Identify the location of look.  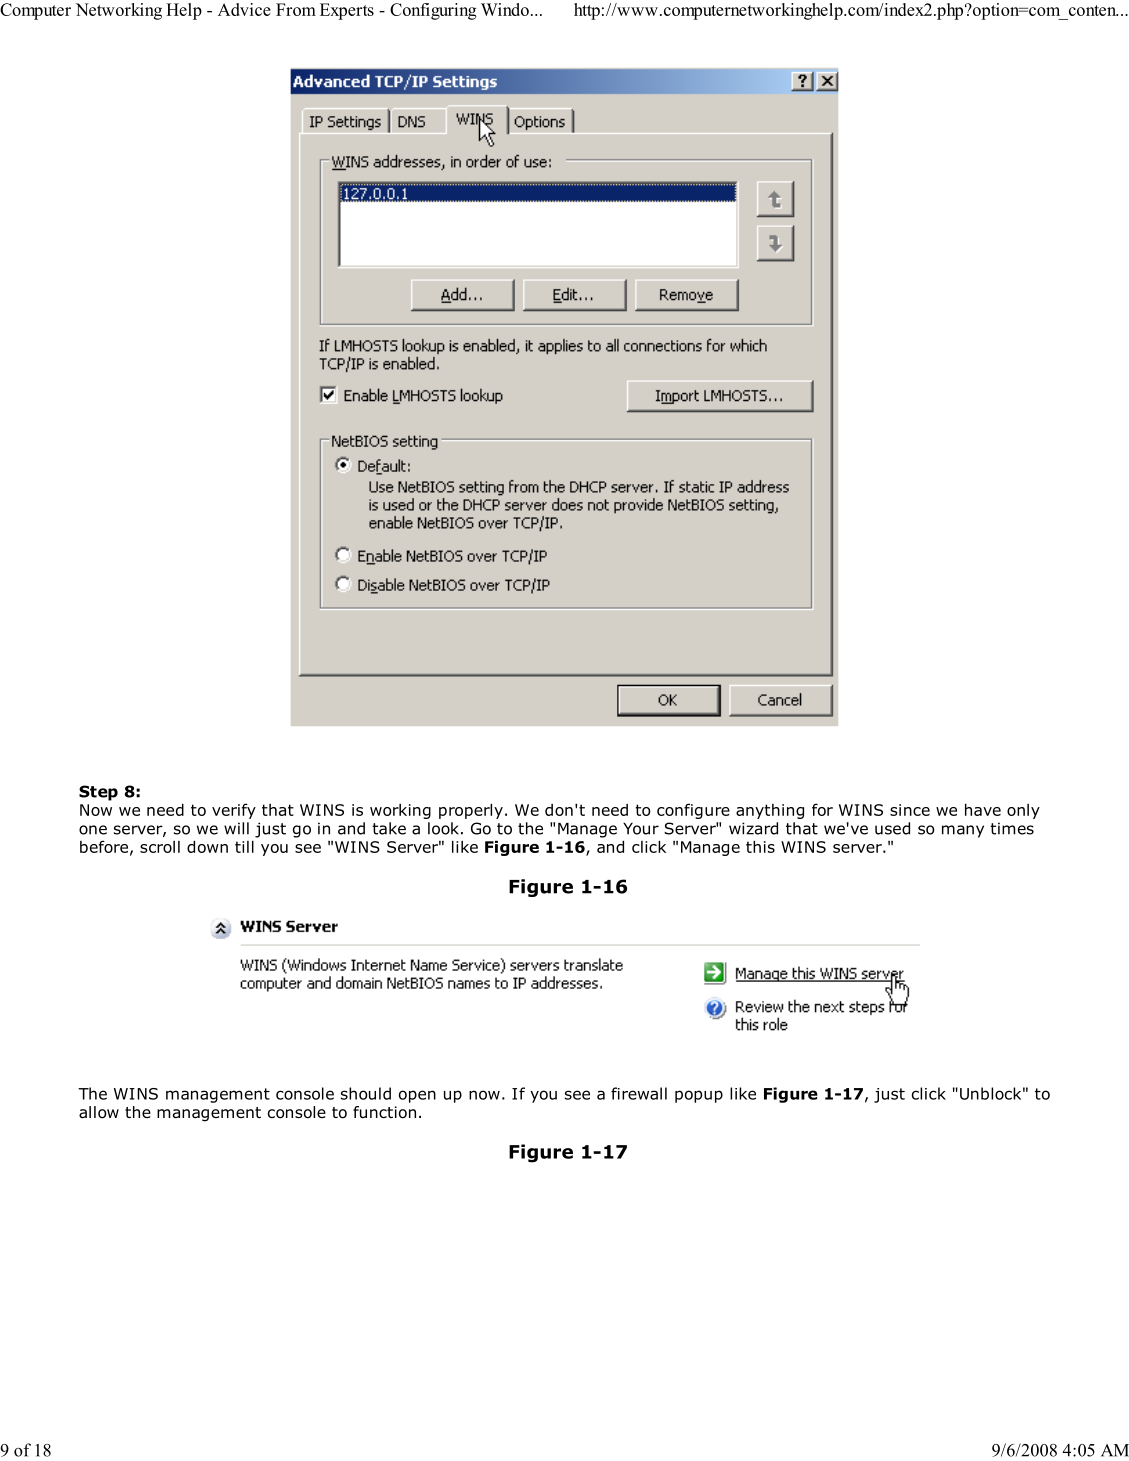
(443, 828).
